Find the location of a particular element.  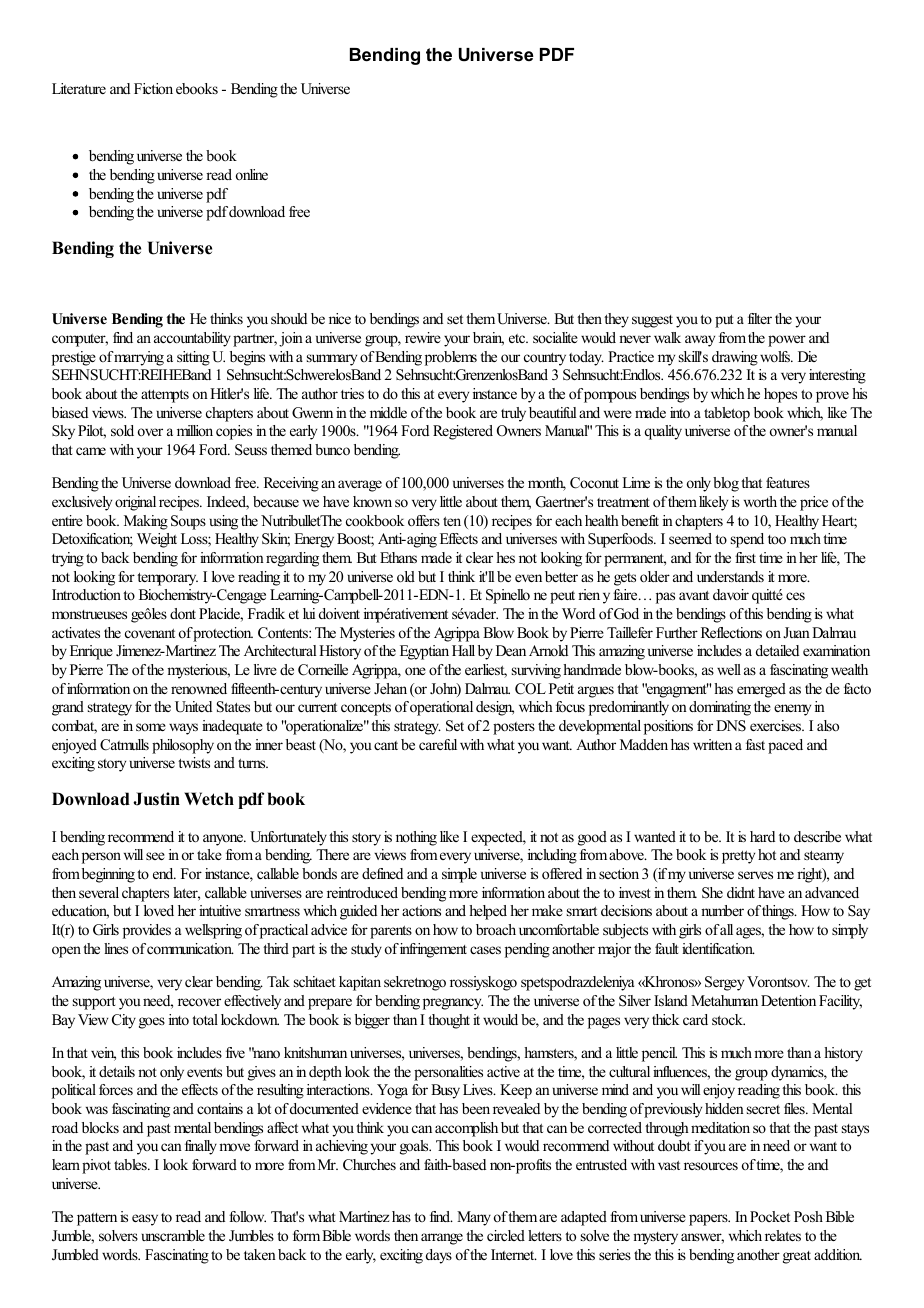

pretty is located at coordinates (738, 857).
